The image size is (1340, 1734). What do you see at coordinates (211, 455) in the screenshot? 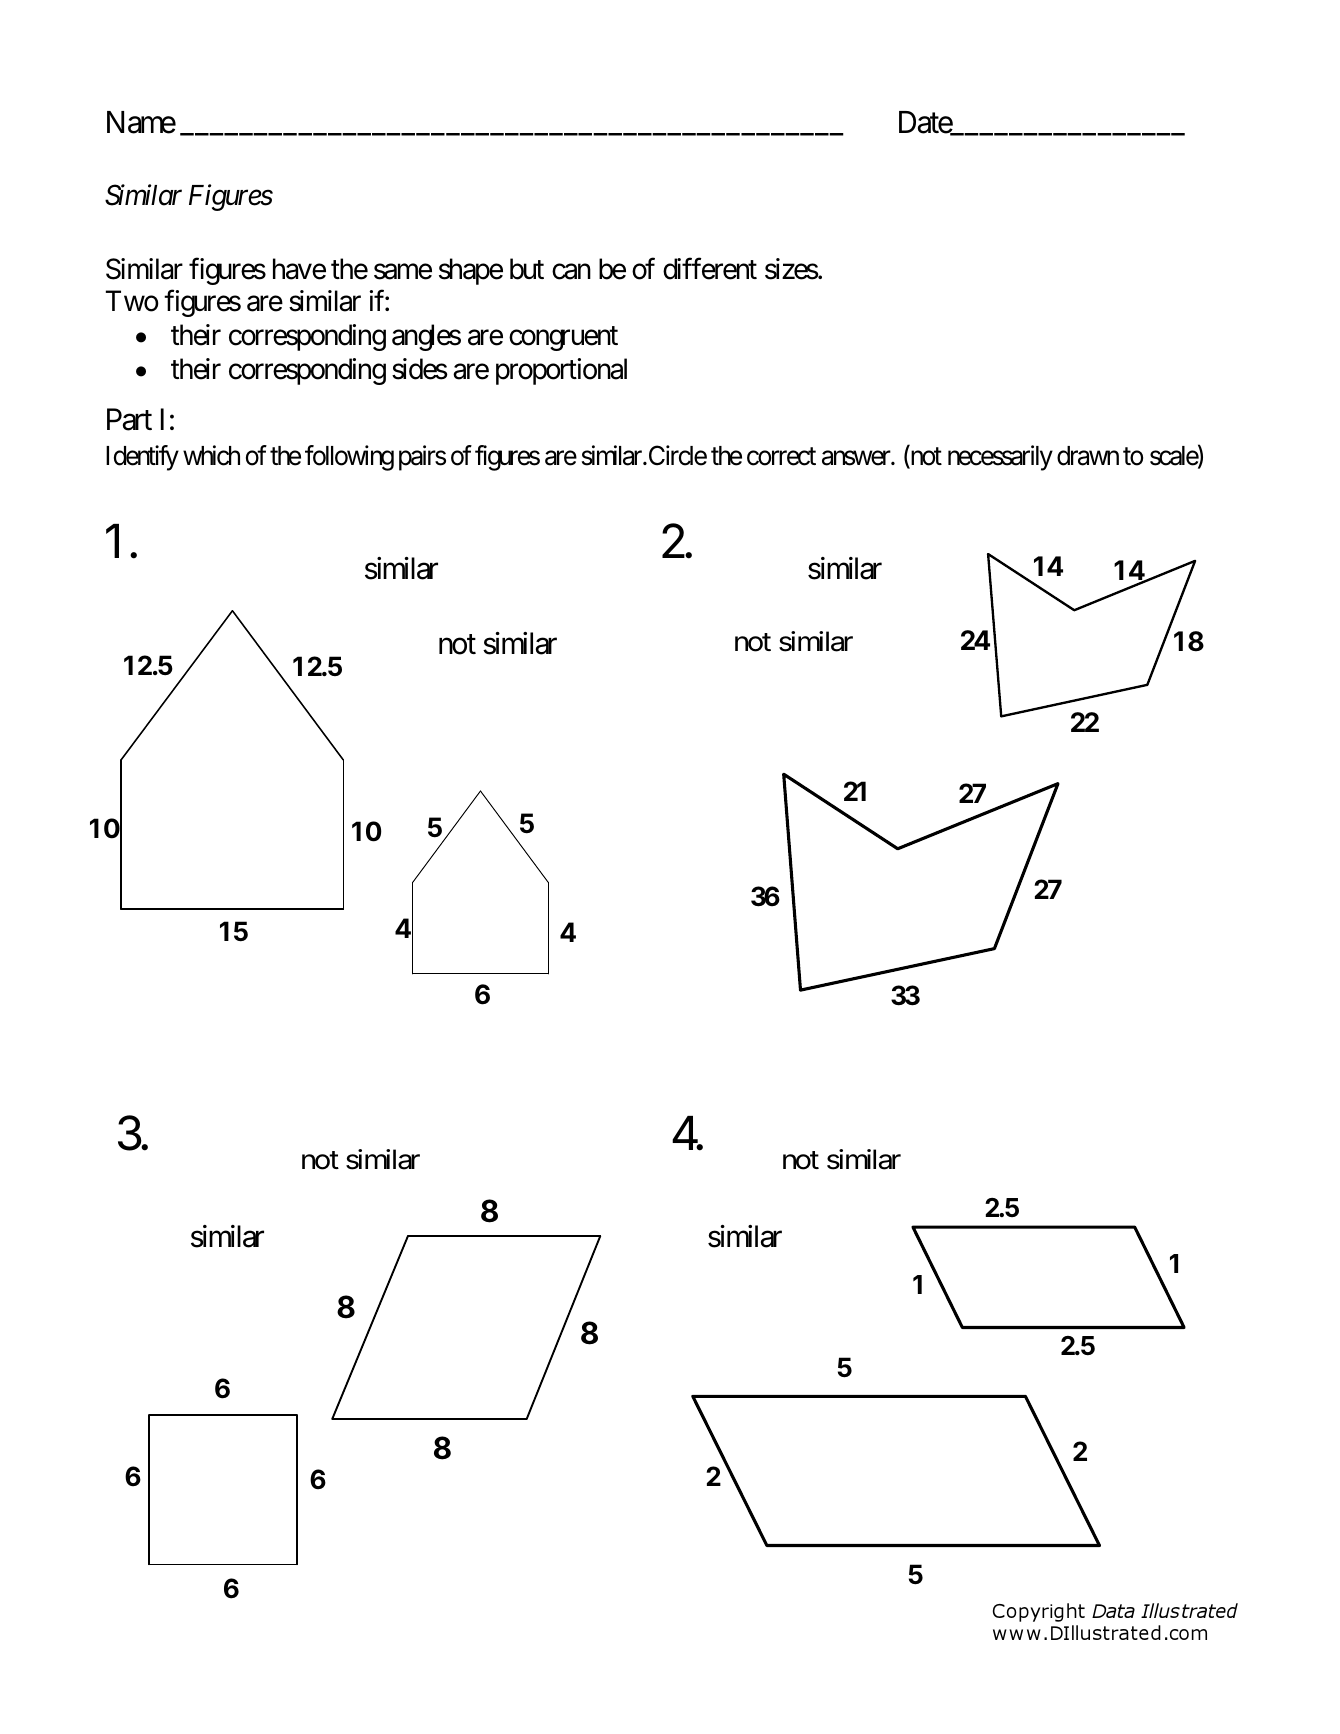
I see `which` at bounding box center [211, 455].
